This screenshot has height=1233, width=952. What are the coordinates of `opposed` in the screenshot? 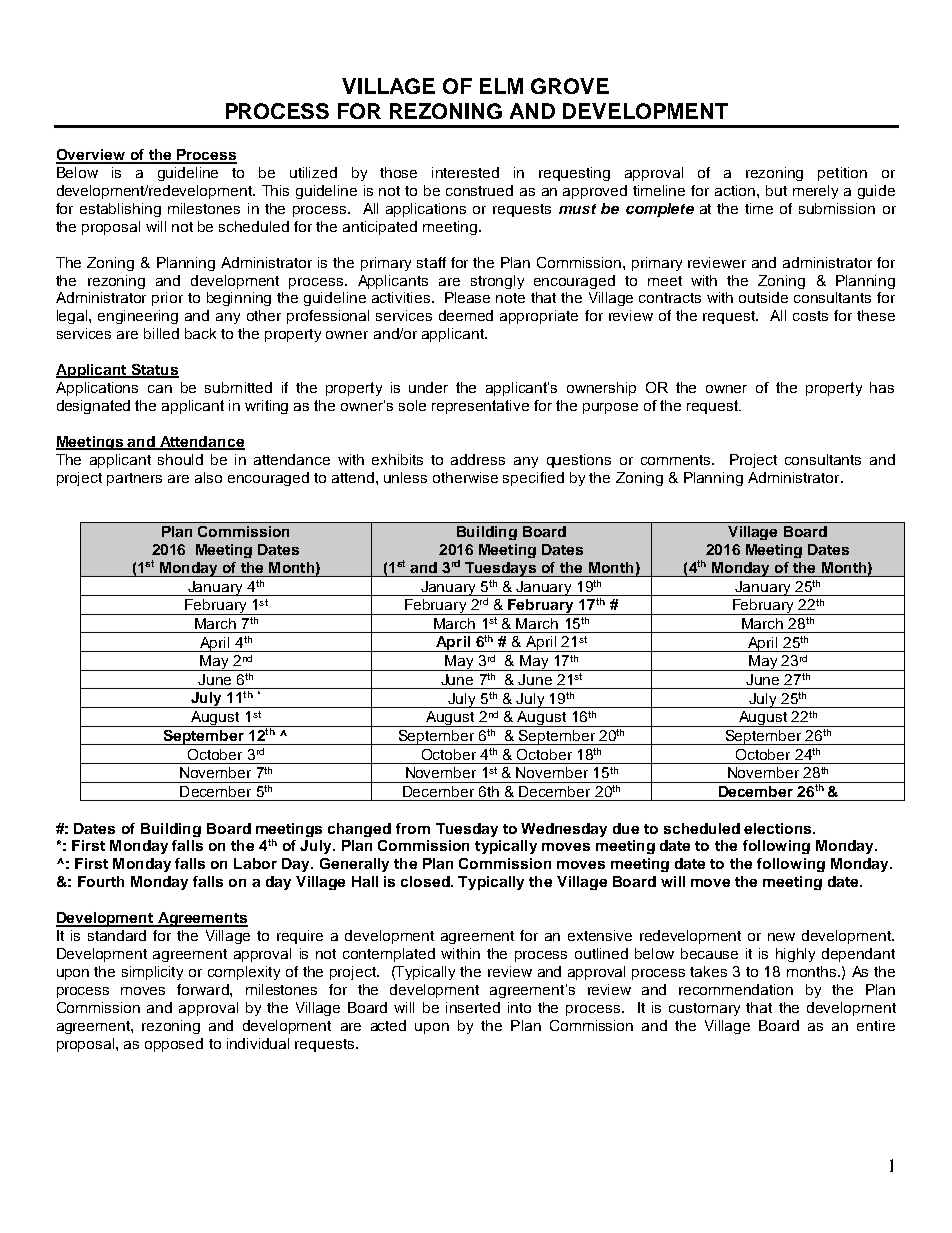 It's located at (174, 1045).
